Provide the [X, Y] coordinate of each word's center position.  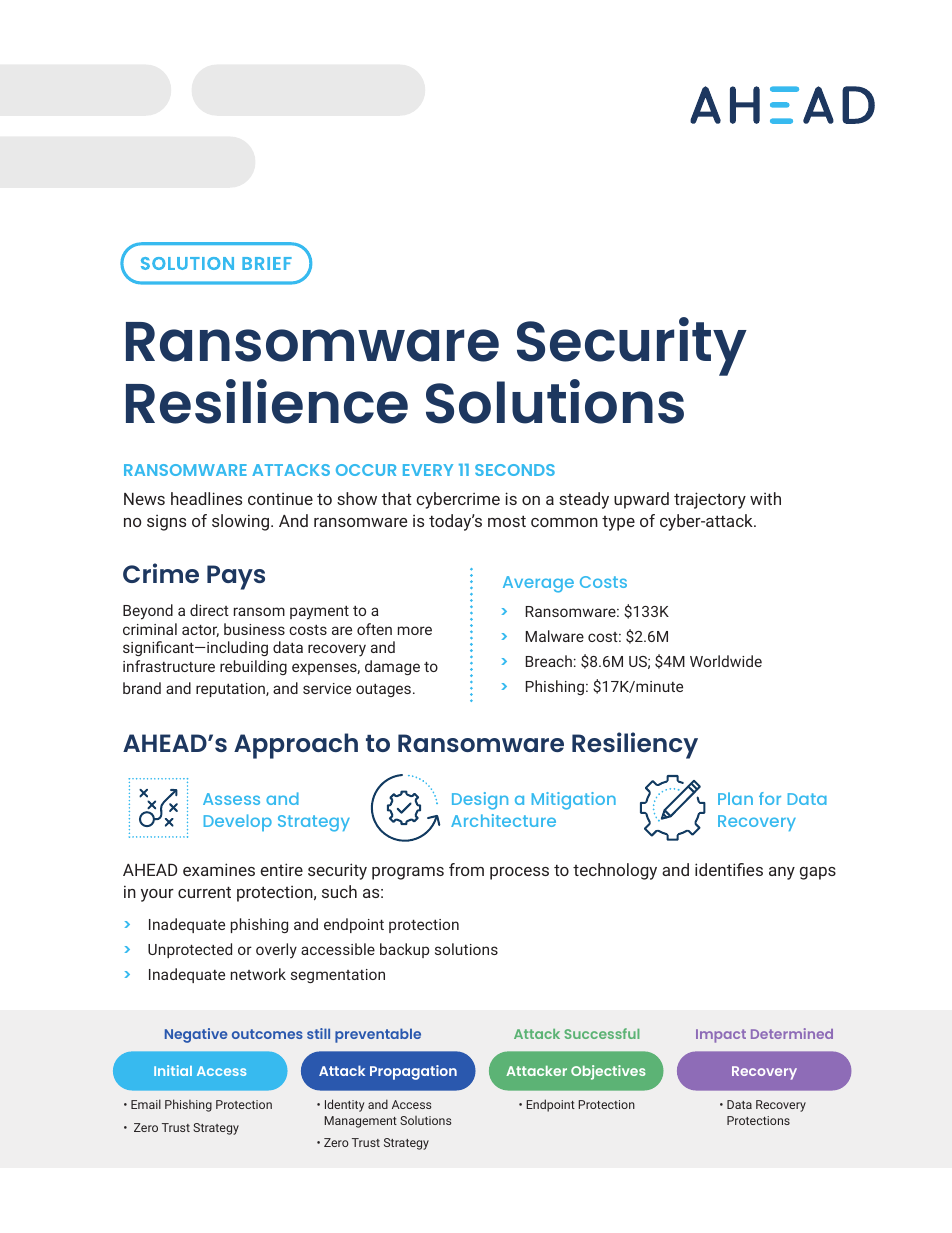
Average [538, 584]
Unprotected [190, 950]
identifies [729, 869]
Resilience [267, 401]
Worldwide [726, 661]
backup [404, 950]
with [765, 498]
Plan [735, 798]
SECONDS [515, 470]
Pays [236, 577]
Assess [231, 799]
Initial [173, 1070]
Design [480, 801]
